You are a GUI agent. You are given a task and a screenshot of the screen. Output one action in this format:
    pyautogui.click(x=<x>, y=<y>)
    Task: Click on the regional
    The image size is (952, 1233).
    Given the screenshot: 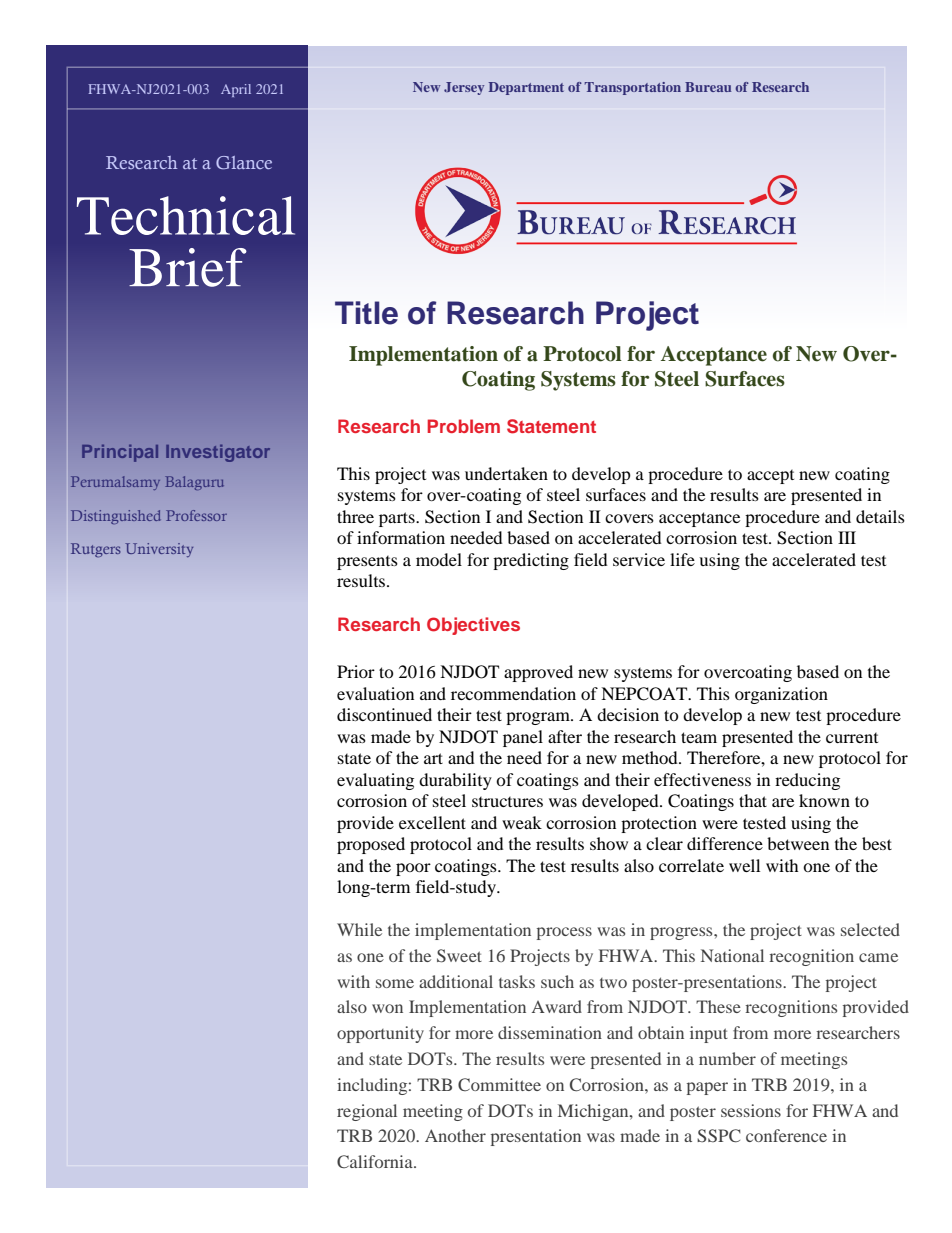 What is the action you would take?
    pyautogui.click(x=367, y=1112)
